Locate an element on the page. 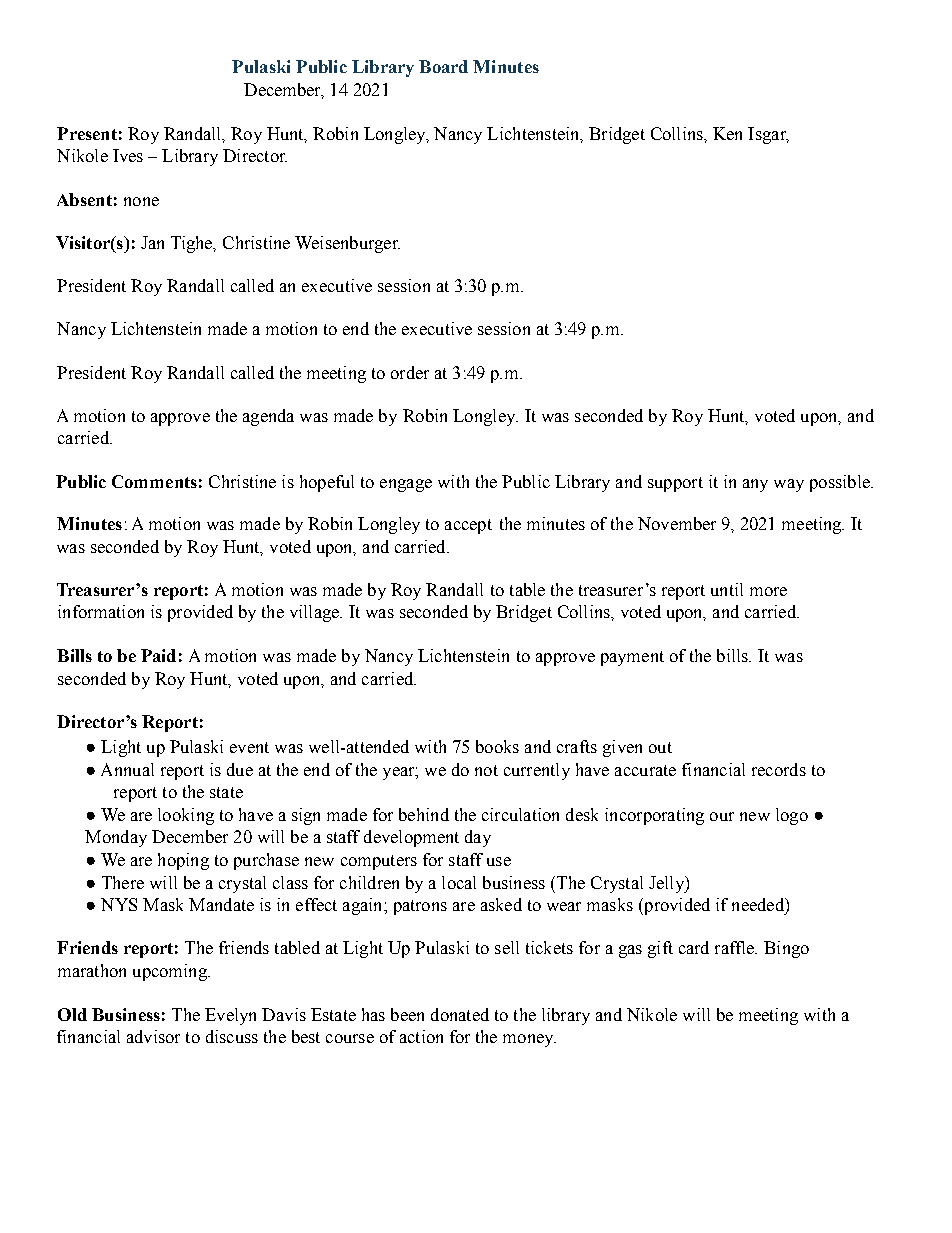 This document has height=1233, width=952. information is located at coordinates (101, 611).
